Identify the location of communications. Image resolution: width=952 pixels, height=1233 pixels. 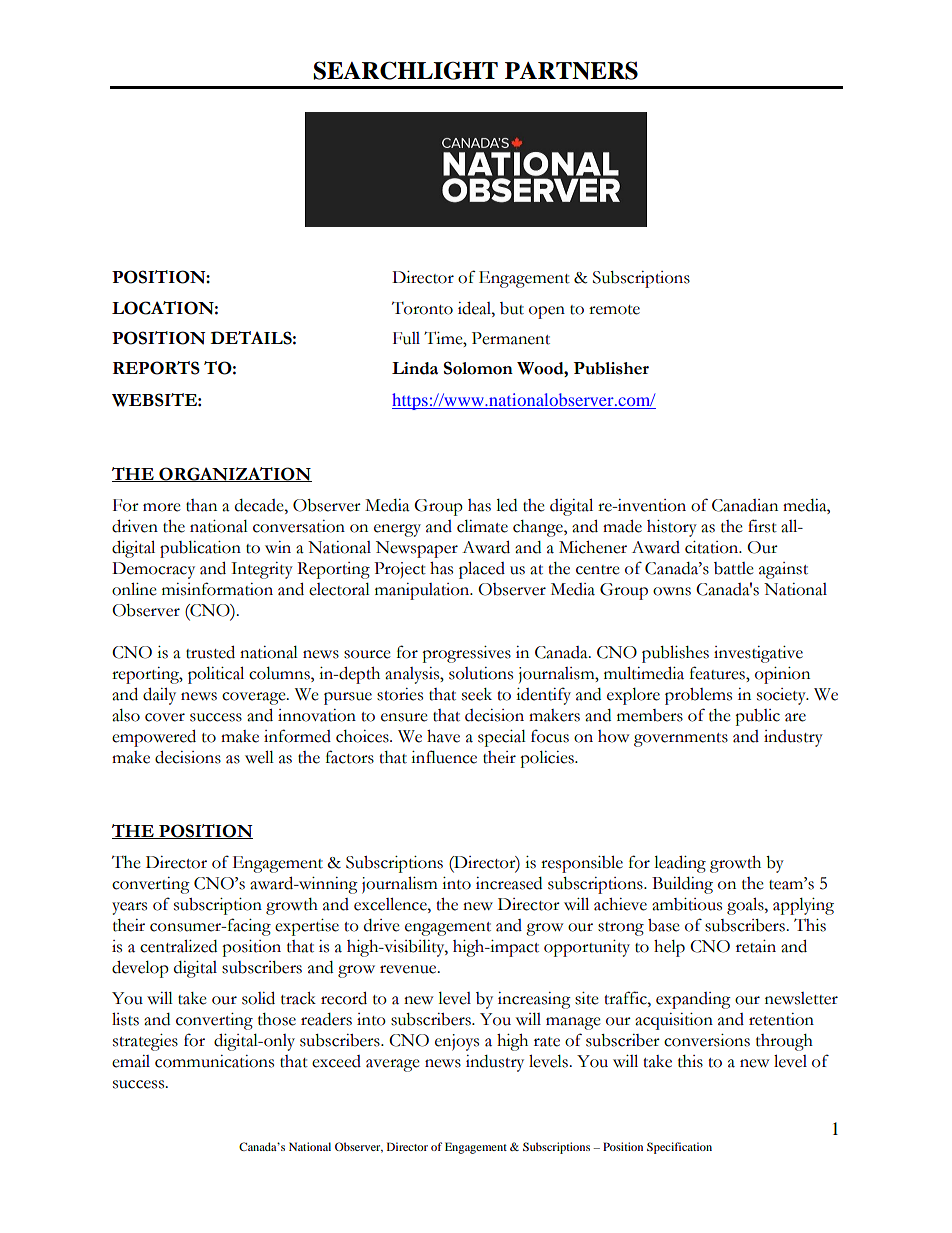
(214, 1061).
